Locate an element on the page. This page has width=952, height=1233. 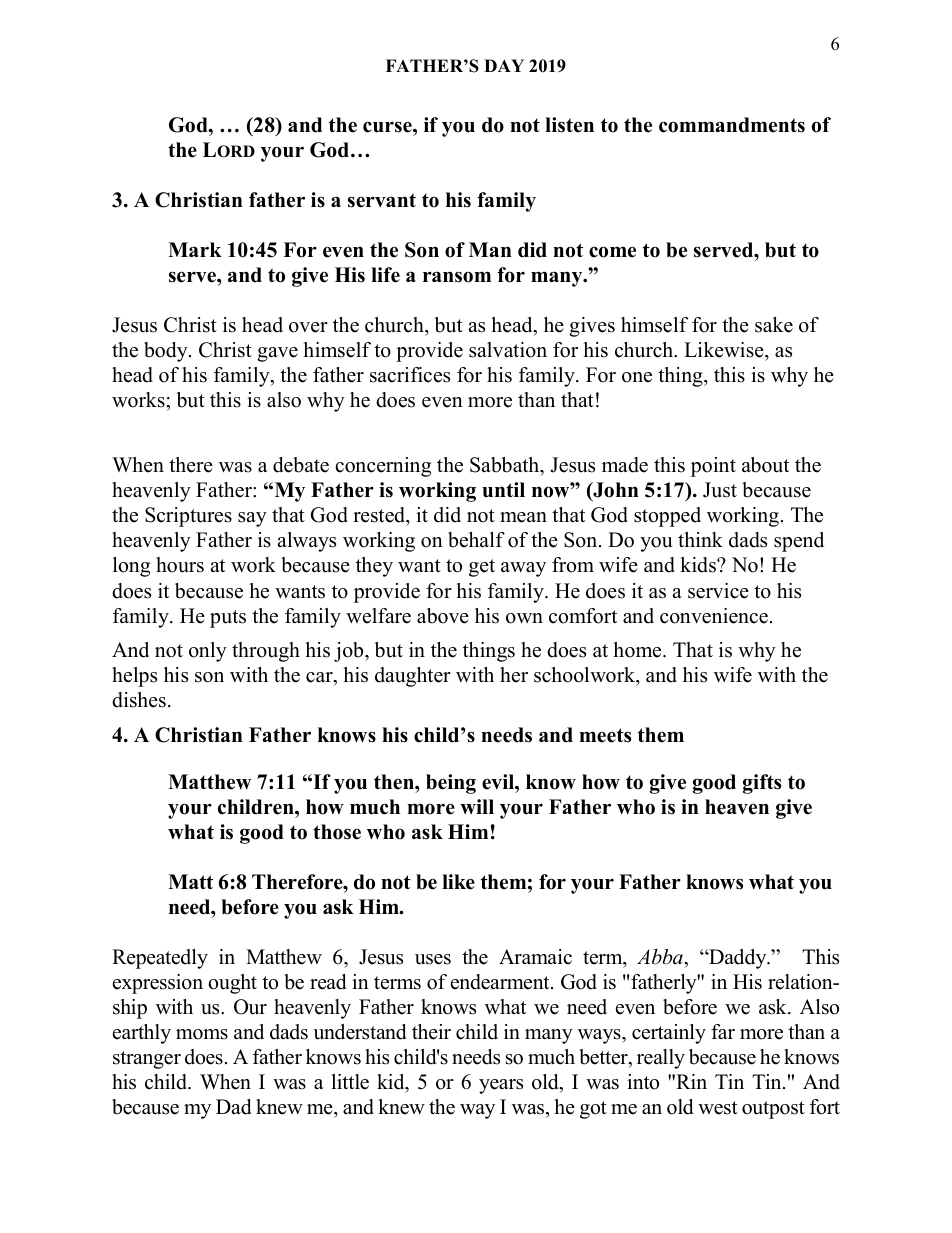
ransom is located at coordinates (457, 277).
